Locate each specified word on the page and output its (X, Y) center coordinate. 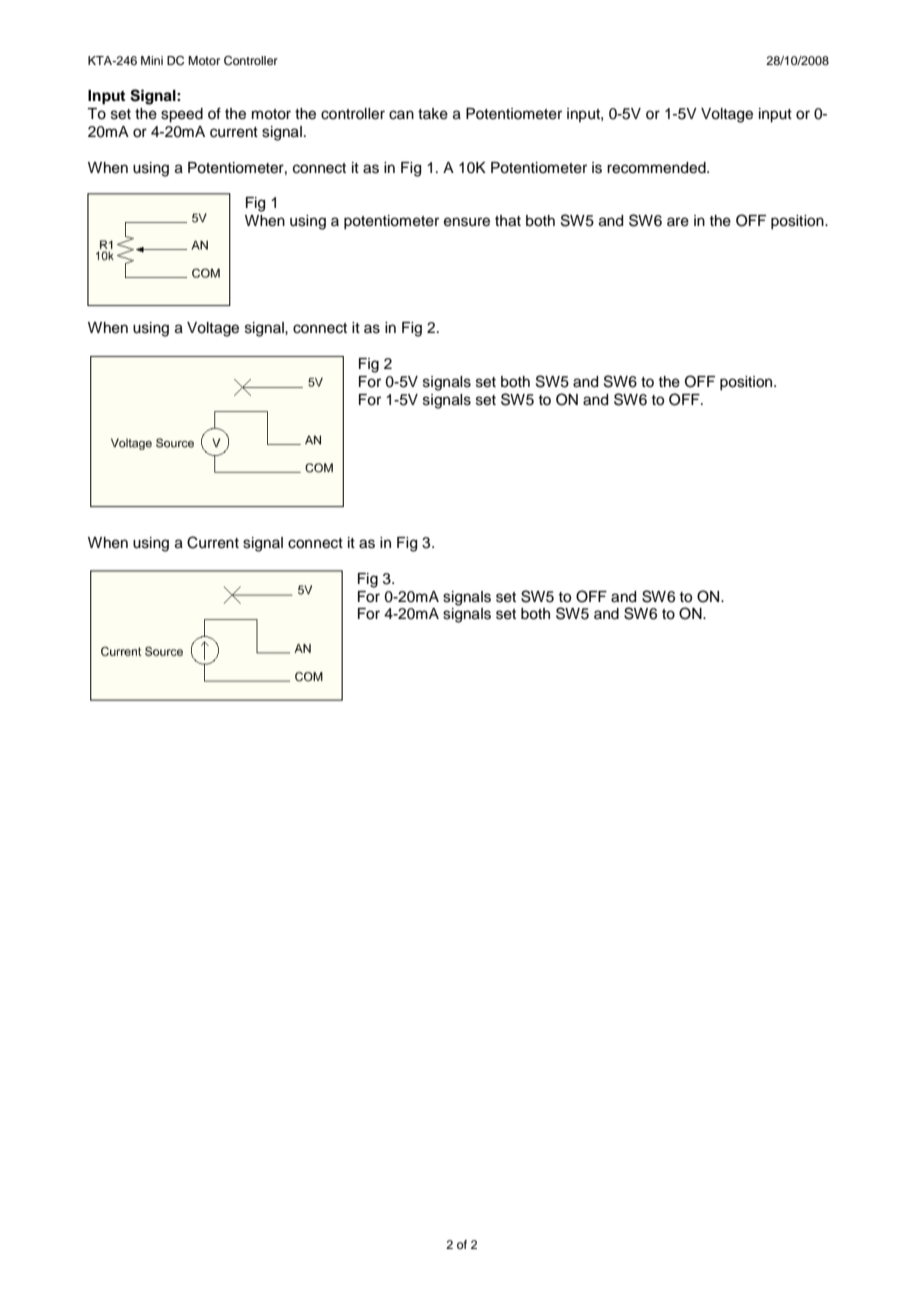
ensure (467, 222)
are (678, 222)
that (508, 221)
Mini (152, 60)
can (401, 115)
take (433, 114)
